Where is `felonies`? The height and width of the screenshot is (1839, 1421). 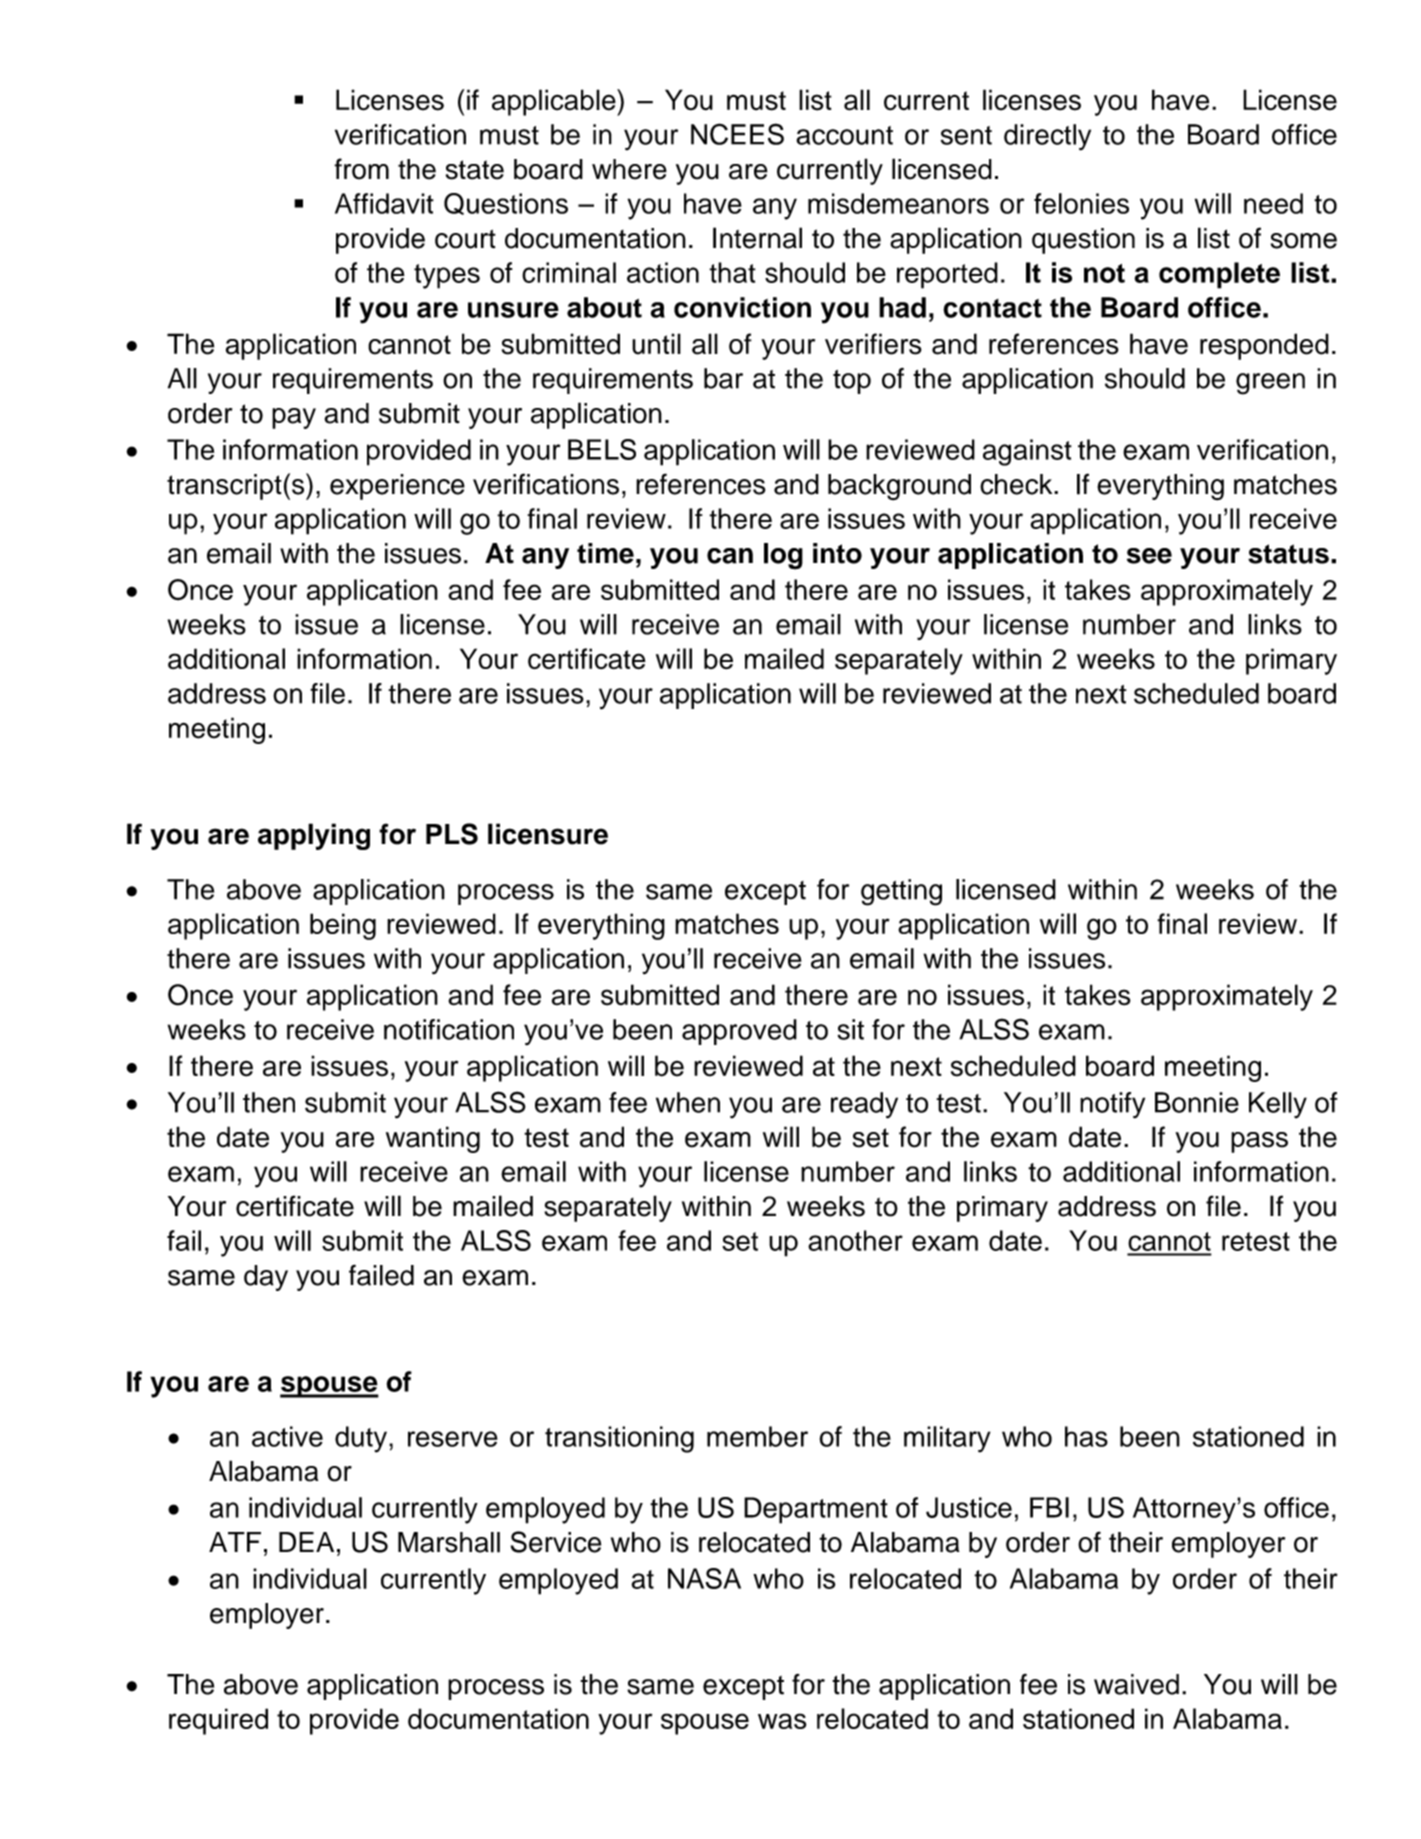 felonies is located at coordinates (1081, 203).
